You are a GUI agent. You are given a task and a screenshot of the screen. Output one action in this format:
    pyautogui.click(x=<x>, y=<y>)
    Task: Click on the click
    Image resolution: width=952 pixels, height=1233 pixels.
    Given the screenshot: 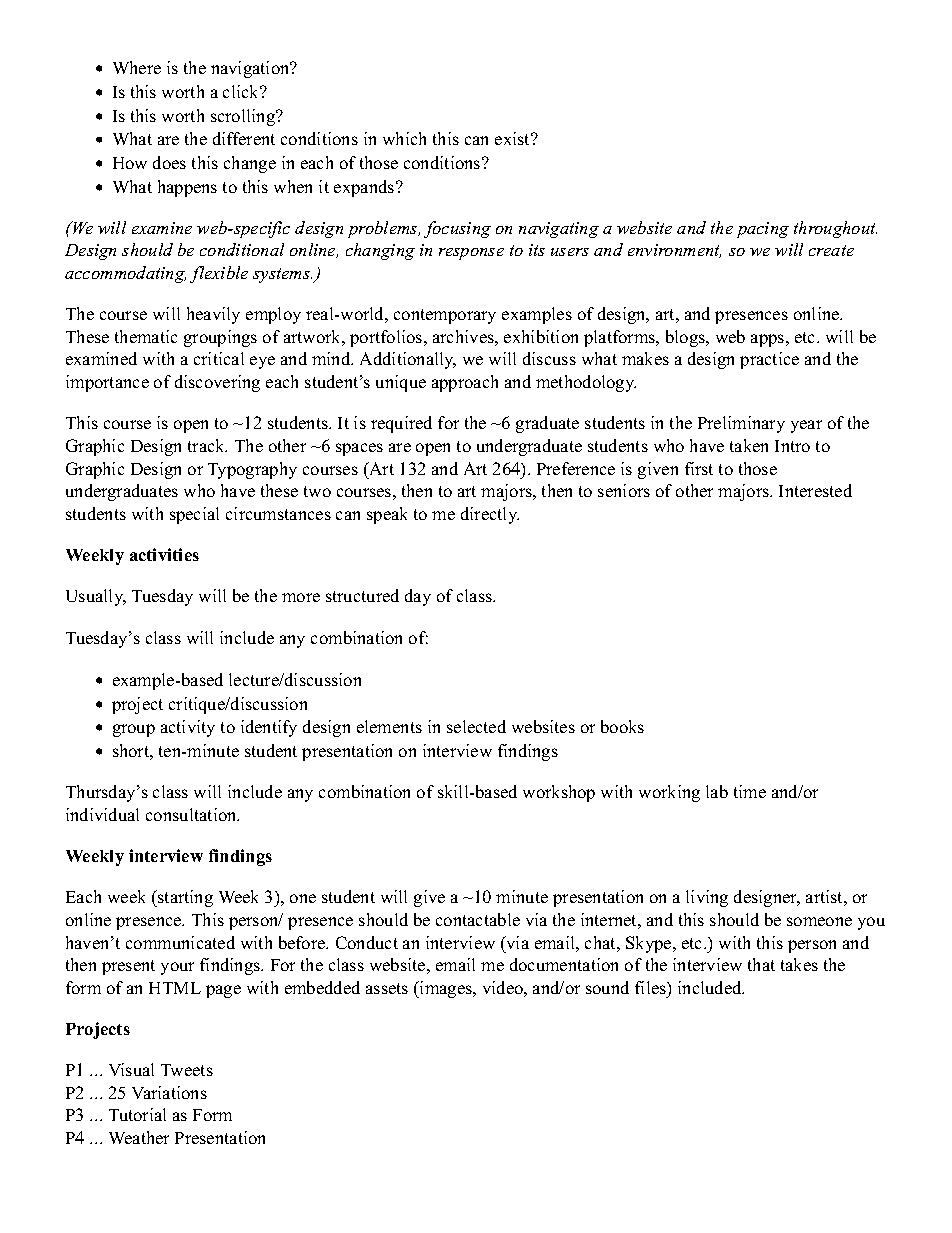 What is the action you would take?
    pyautogui.click(x=242, y=91)
